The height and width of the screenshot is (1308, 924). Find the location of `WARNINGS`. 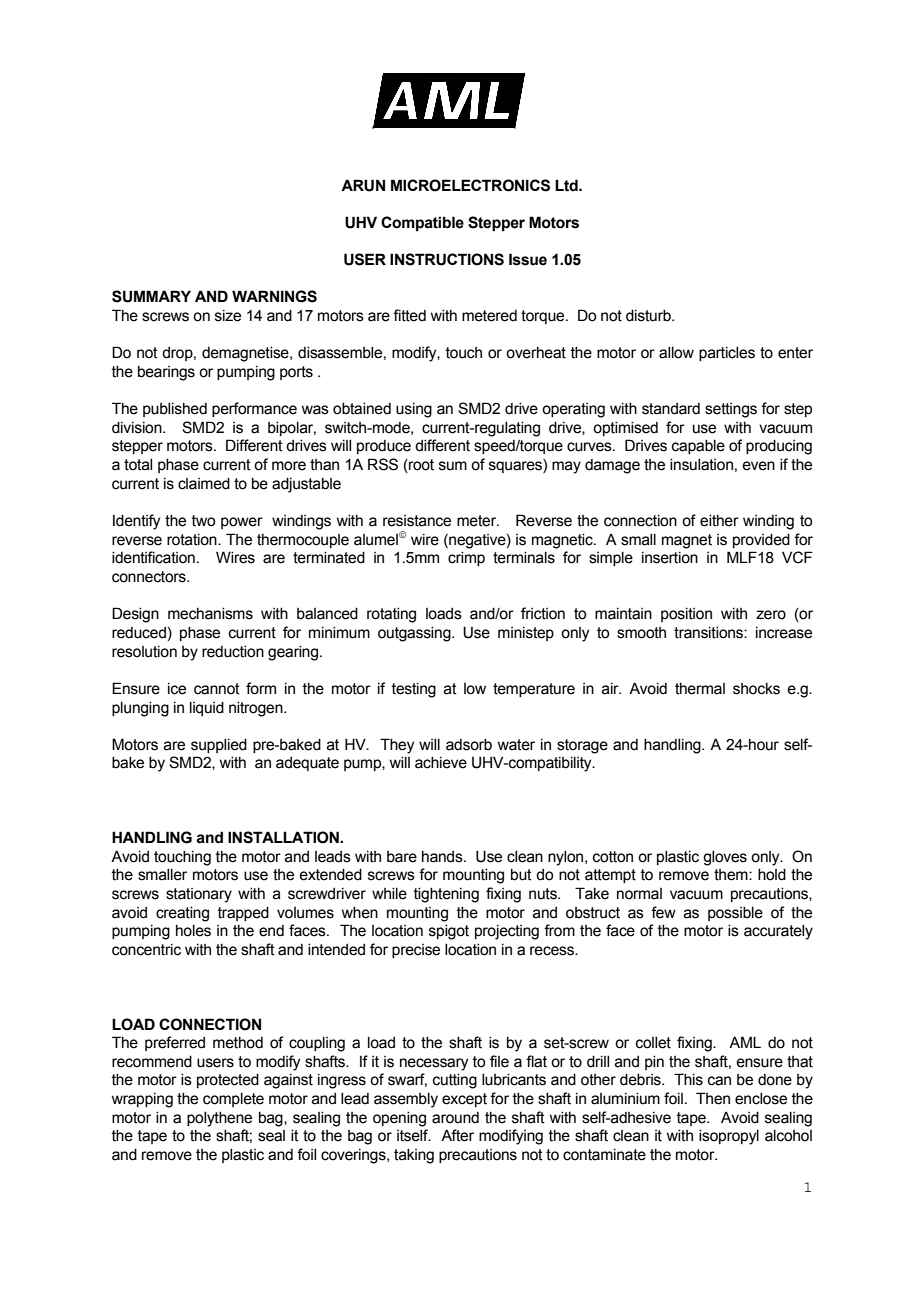

WARNINGS is located at coordinates (274, 296).
